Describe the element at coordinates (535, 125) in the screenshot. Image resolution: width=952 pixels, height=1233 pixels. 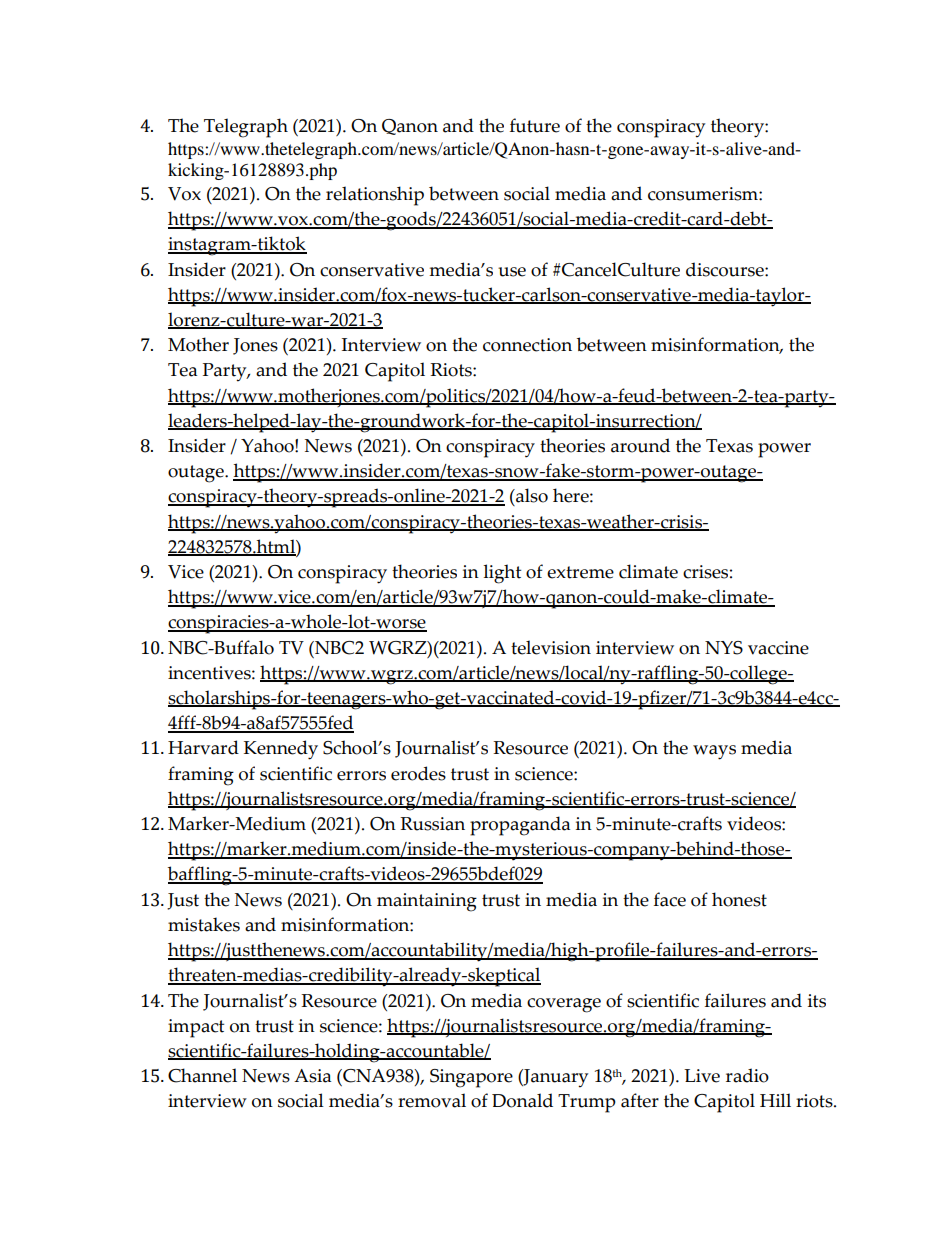
I see `future` at that location.
